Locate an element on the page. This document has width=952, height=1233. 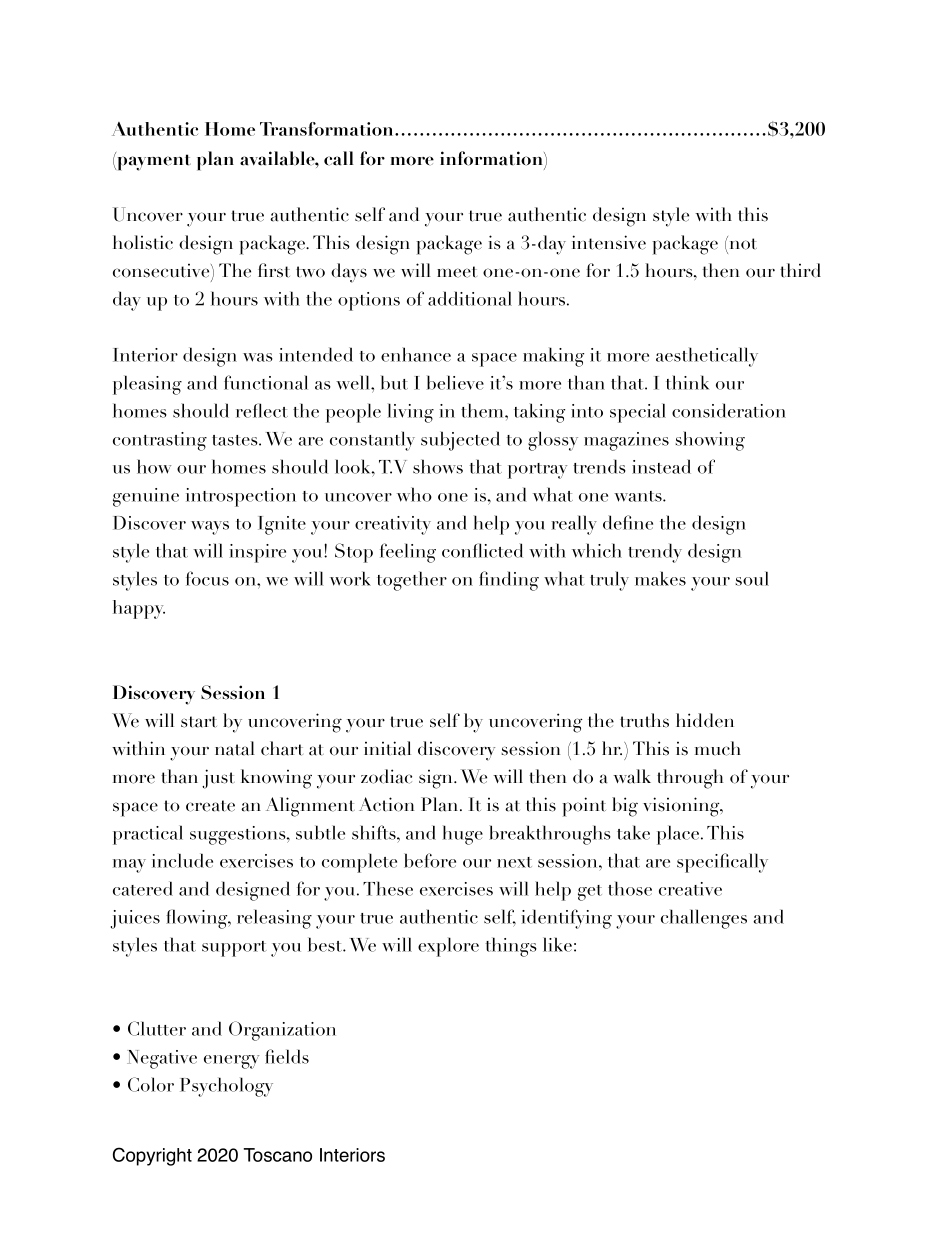
challenges is located at coordinates (704, 919).
